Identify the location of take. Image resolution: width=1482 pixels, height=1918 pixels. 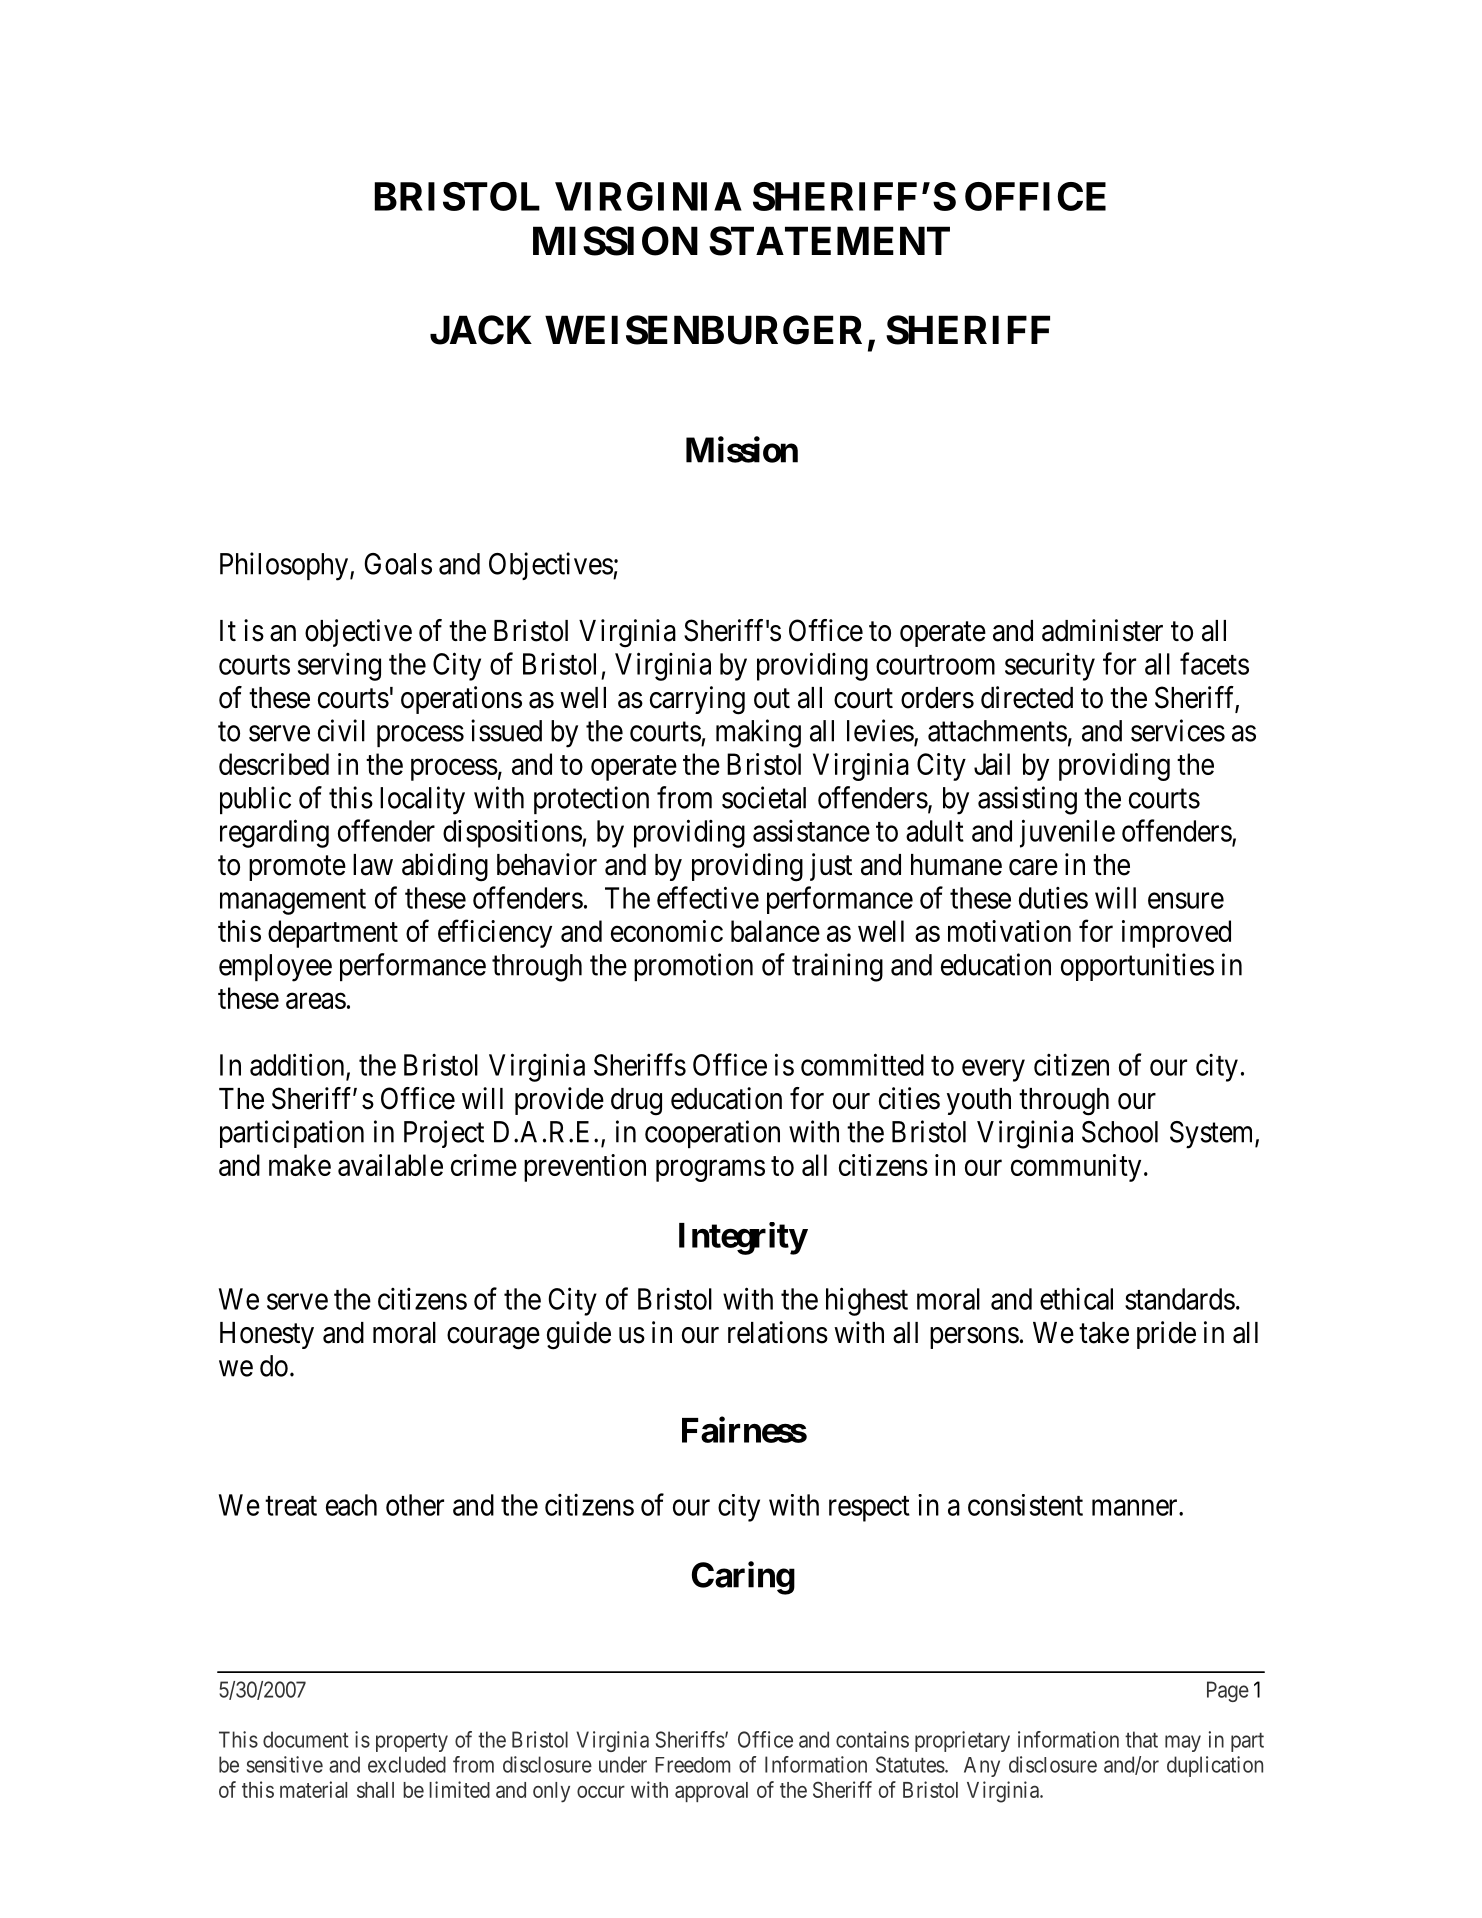
(1104, 1333).
